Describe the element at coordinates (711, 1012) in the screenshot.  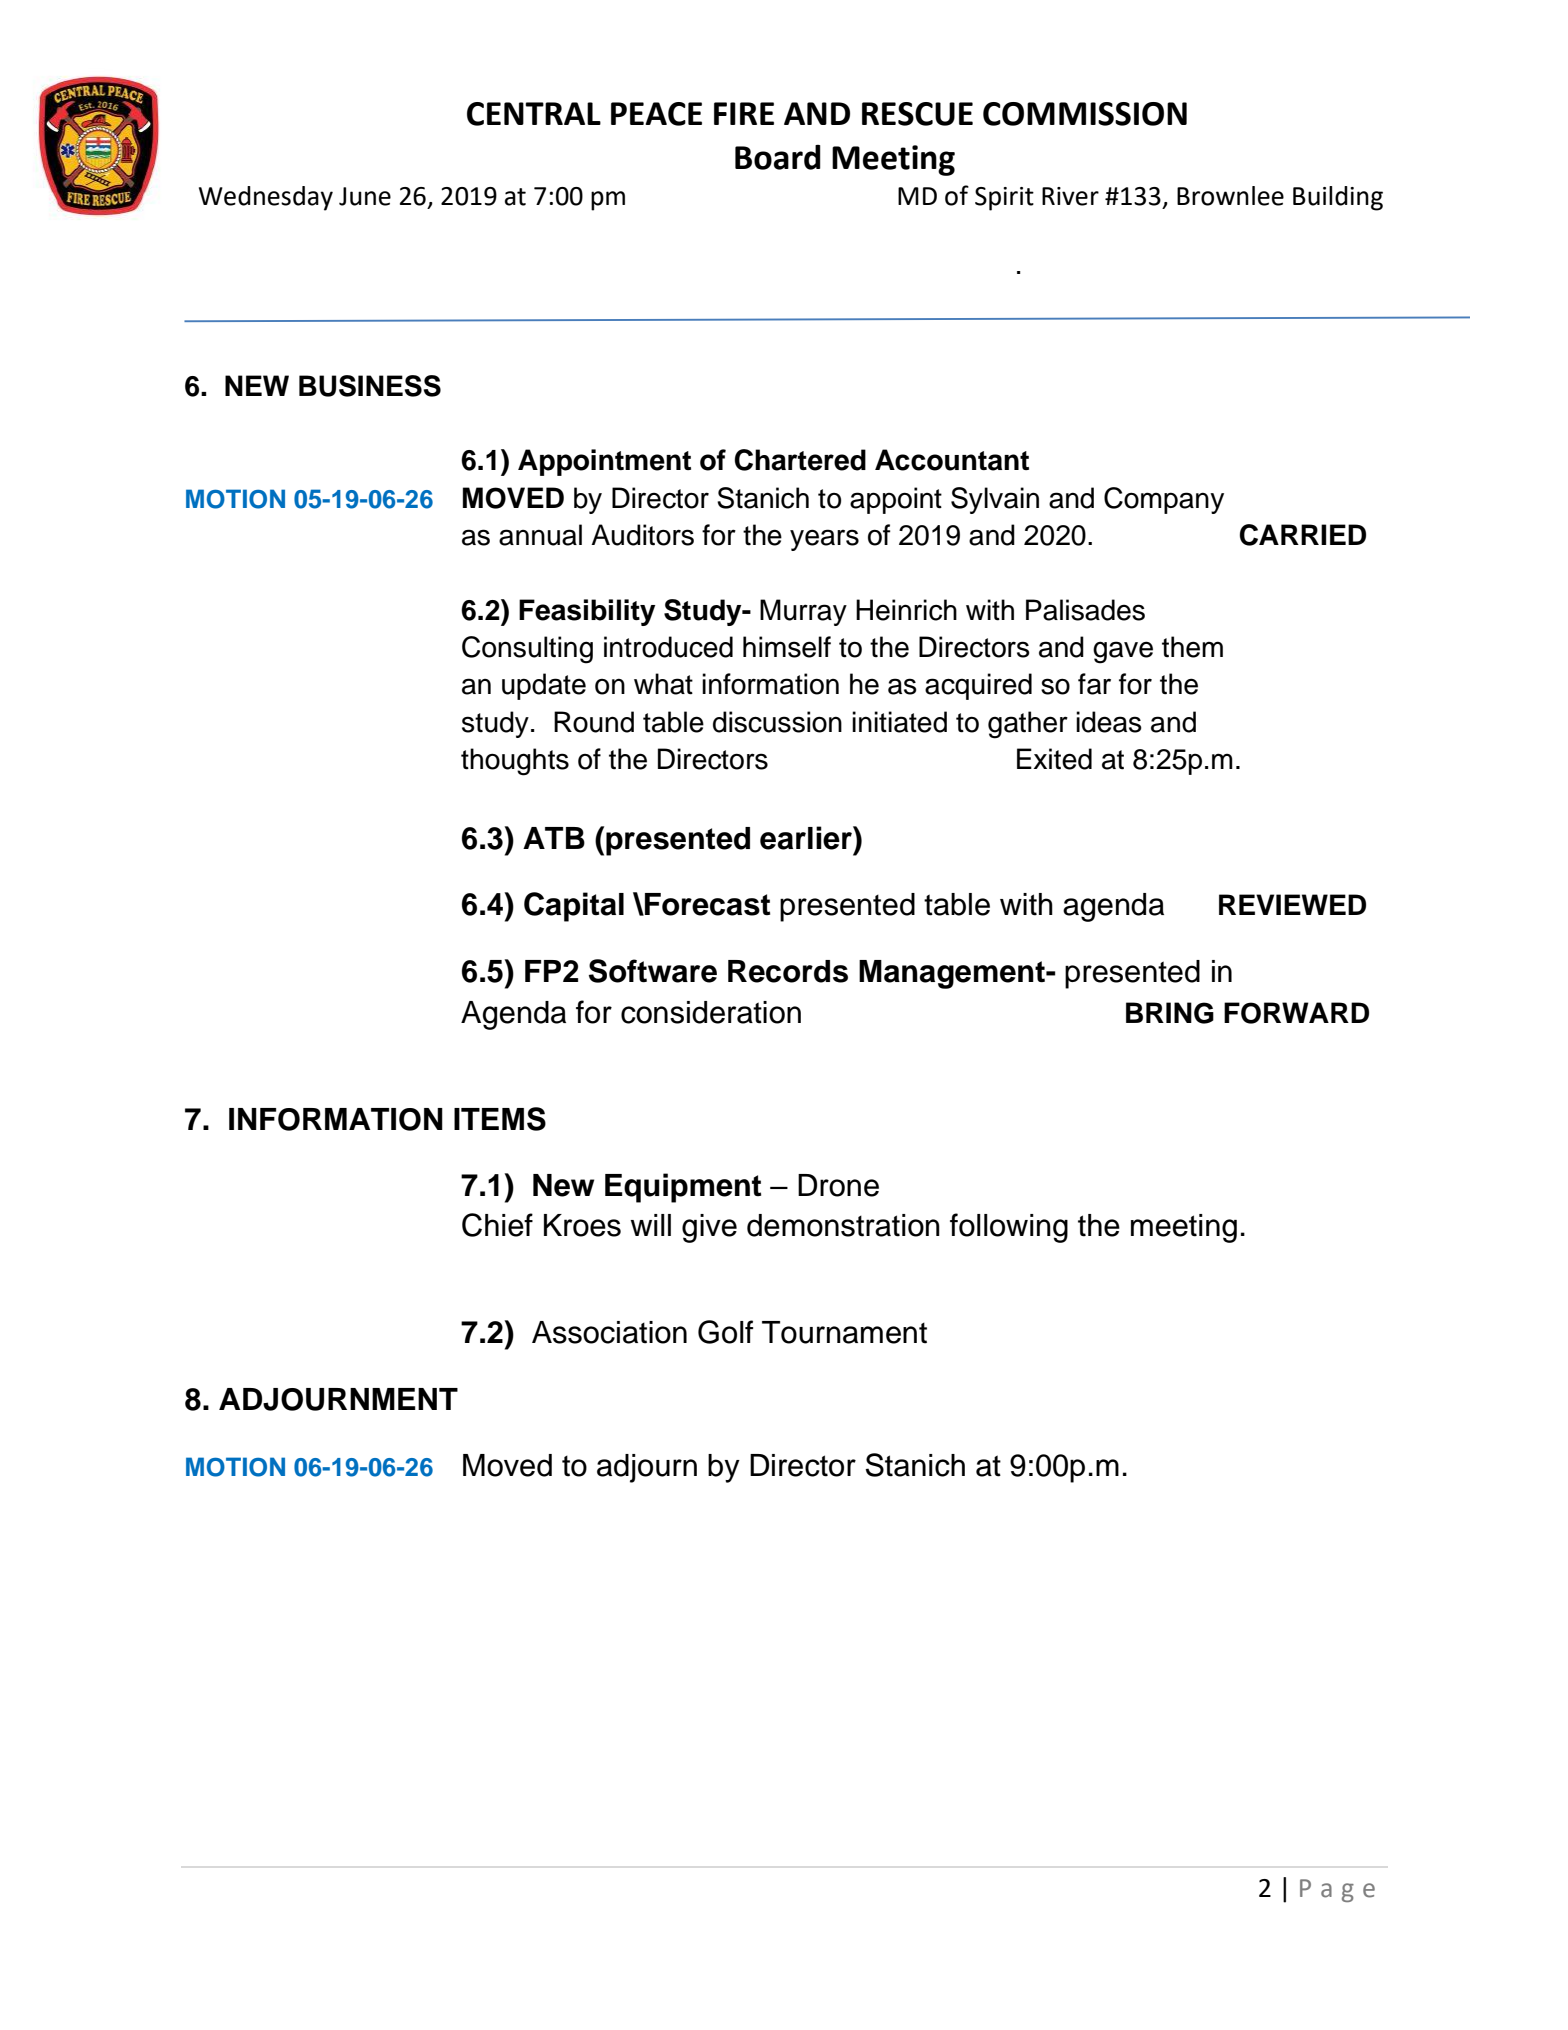
I see `consideration` at that location.
